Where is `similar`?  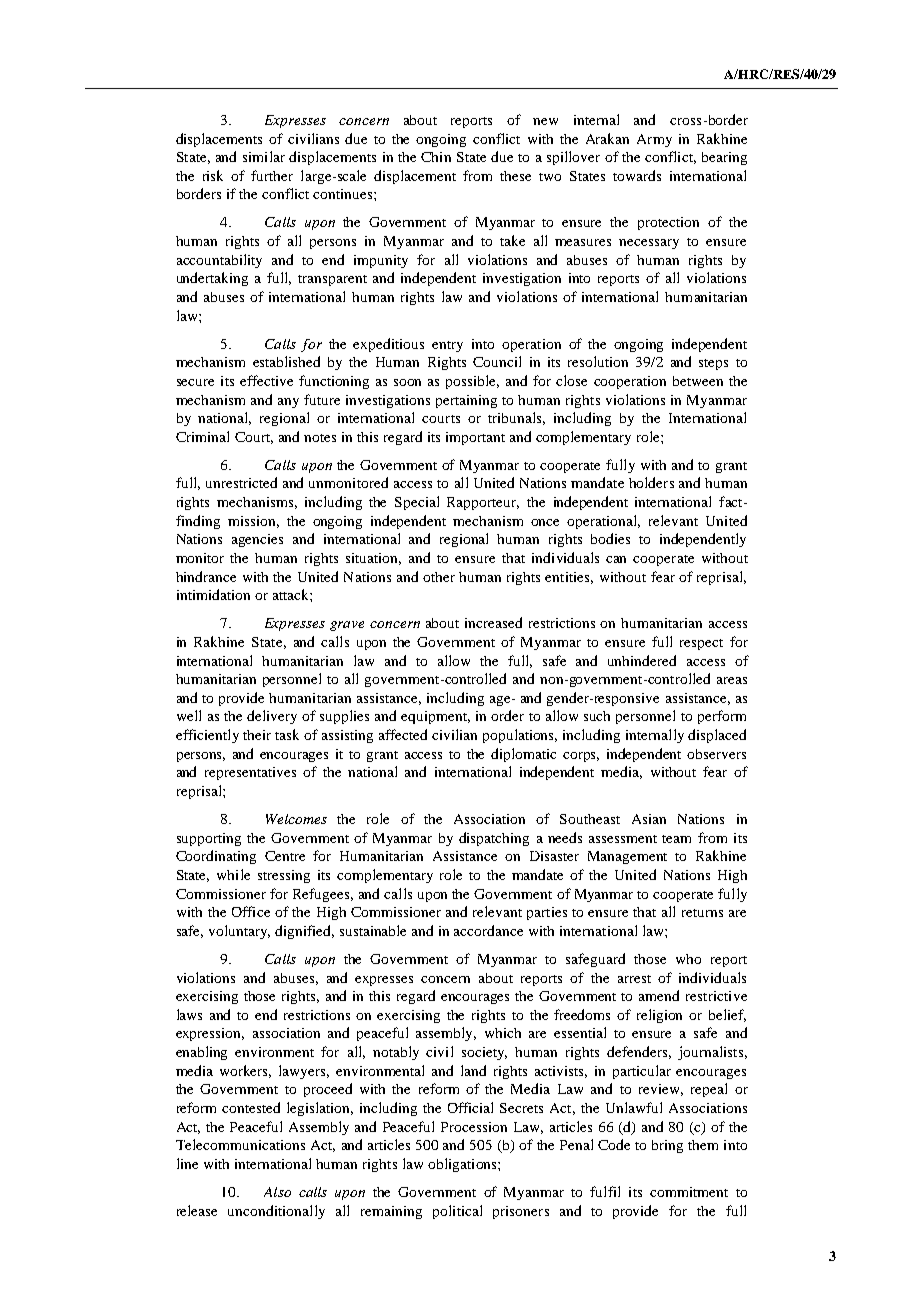
similar is located at coordinates (264, 156).
